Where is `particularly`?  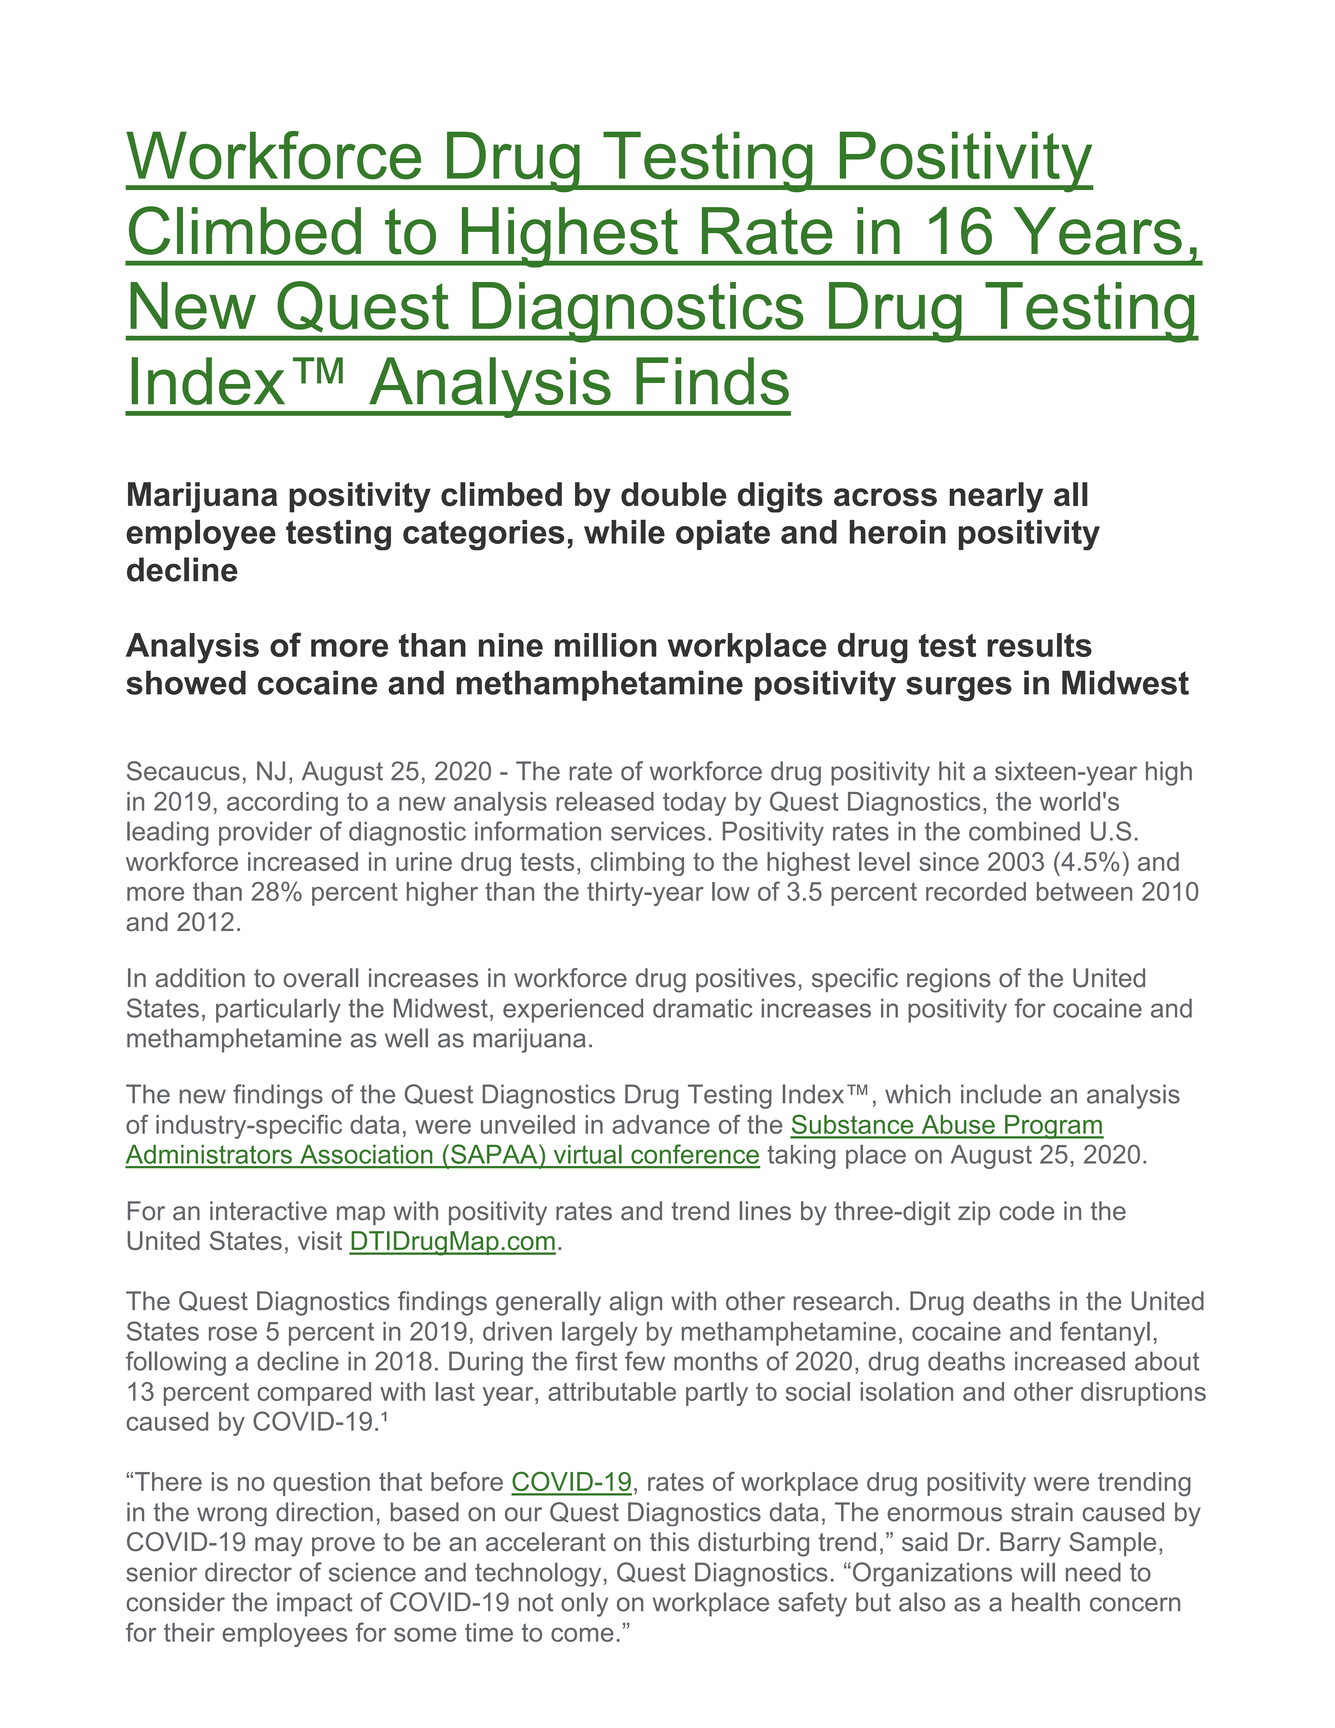
particularly is located at coordinates (278, 1010).
